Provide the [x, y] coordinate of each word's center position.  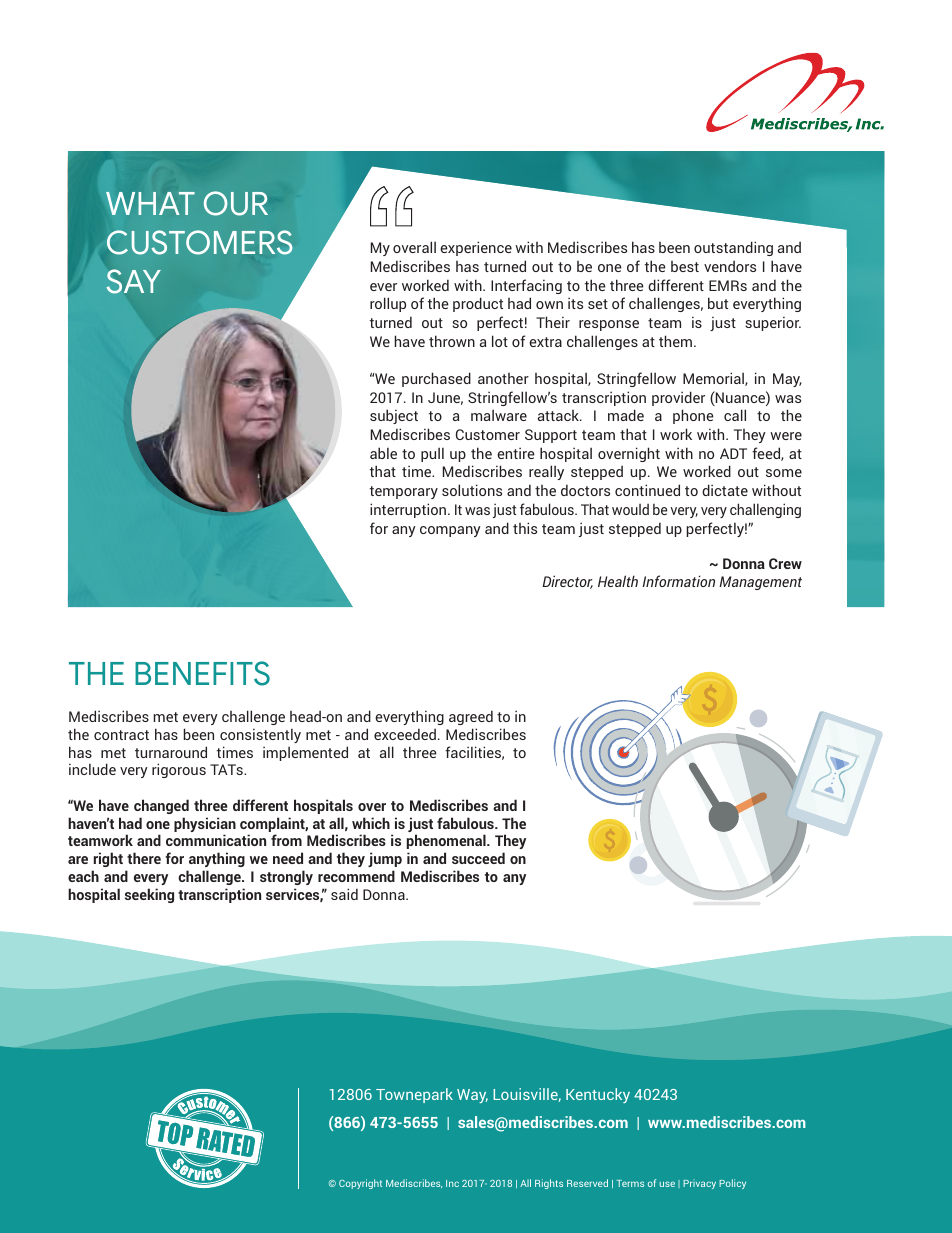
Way [472, 1096]
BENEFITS [202, 673]
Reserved [587, 1183]
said [344, 894]
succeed [478, 858]
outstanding [733, 248]
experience [476, 248]
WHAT [150, 203]
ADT [733, 453]
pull [432, 454]
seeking [149, 895]
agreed [471, 717]
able [383, 453]
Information [678, 581]
